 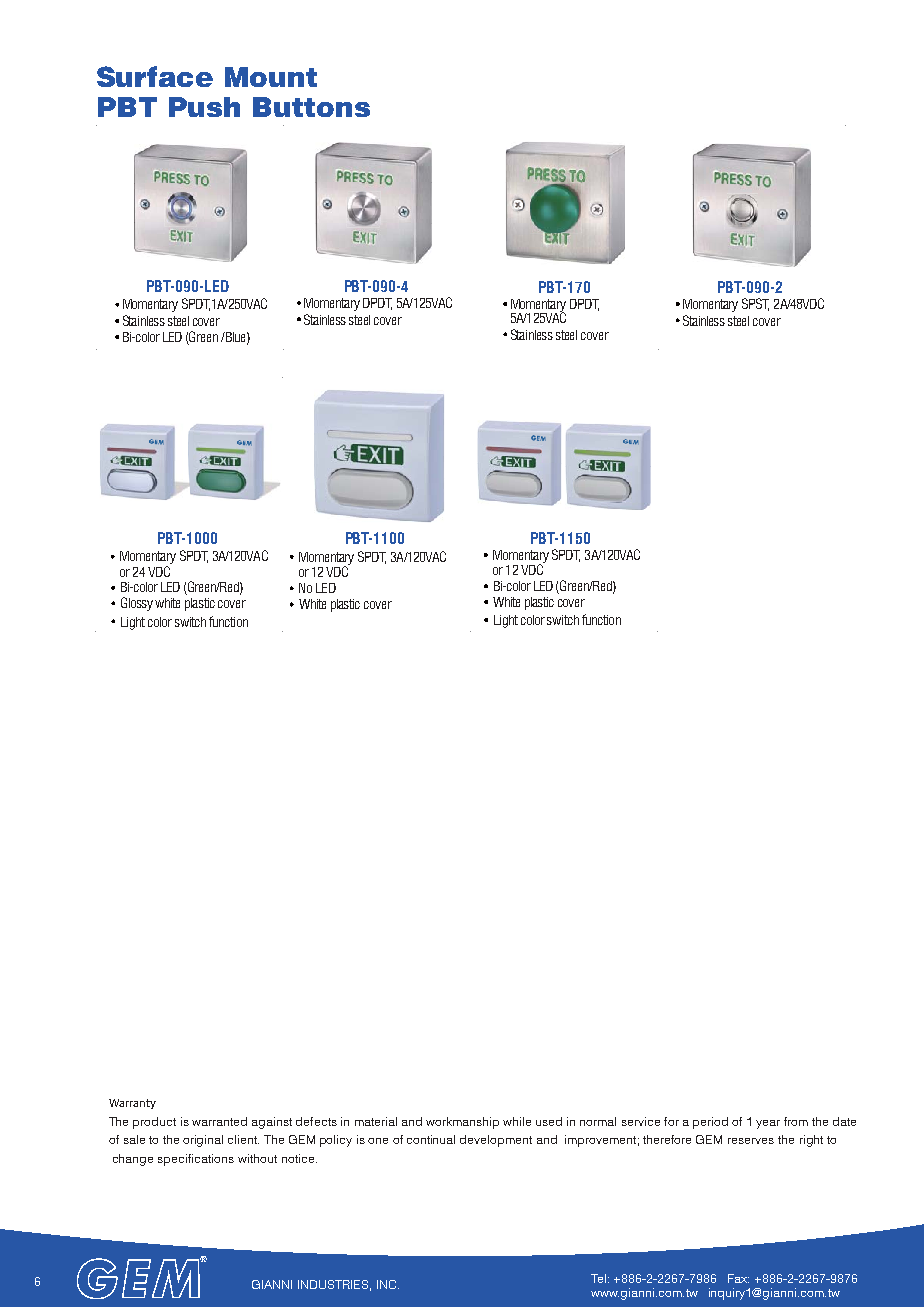 I want to click on development, so click(x=496, y=1141).
